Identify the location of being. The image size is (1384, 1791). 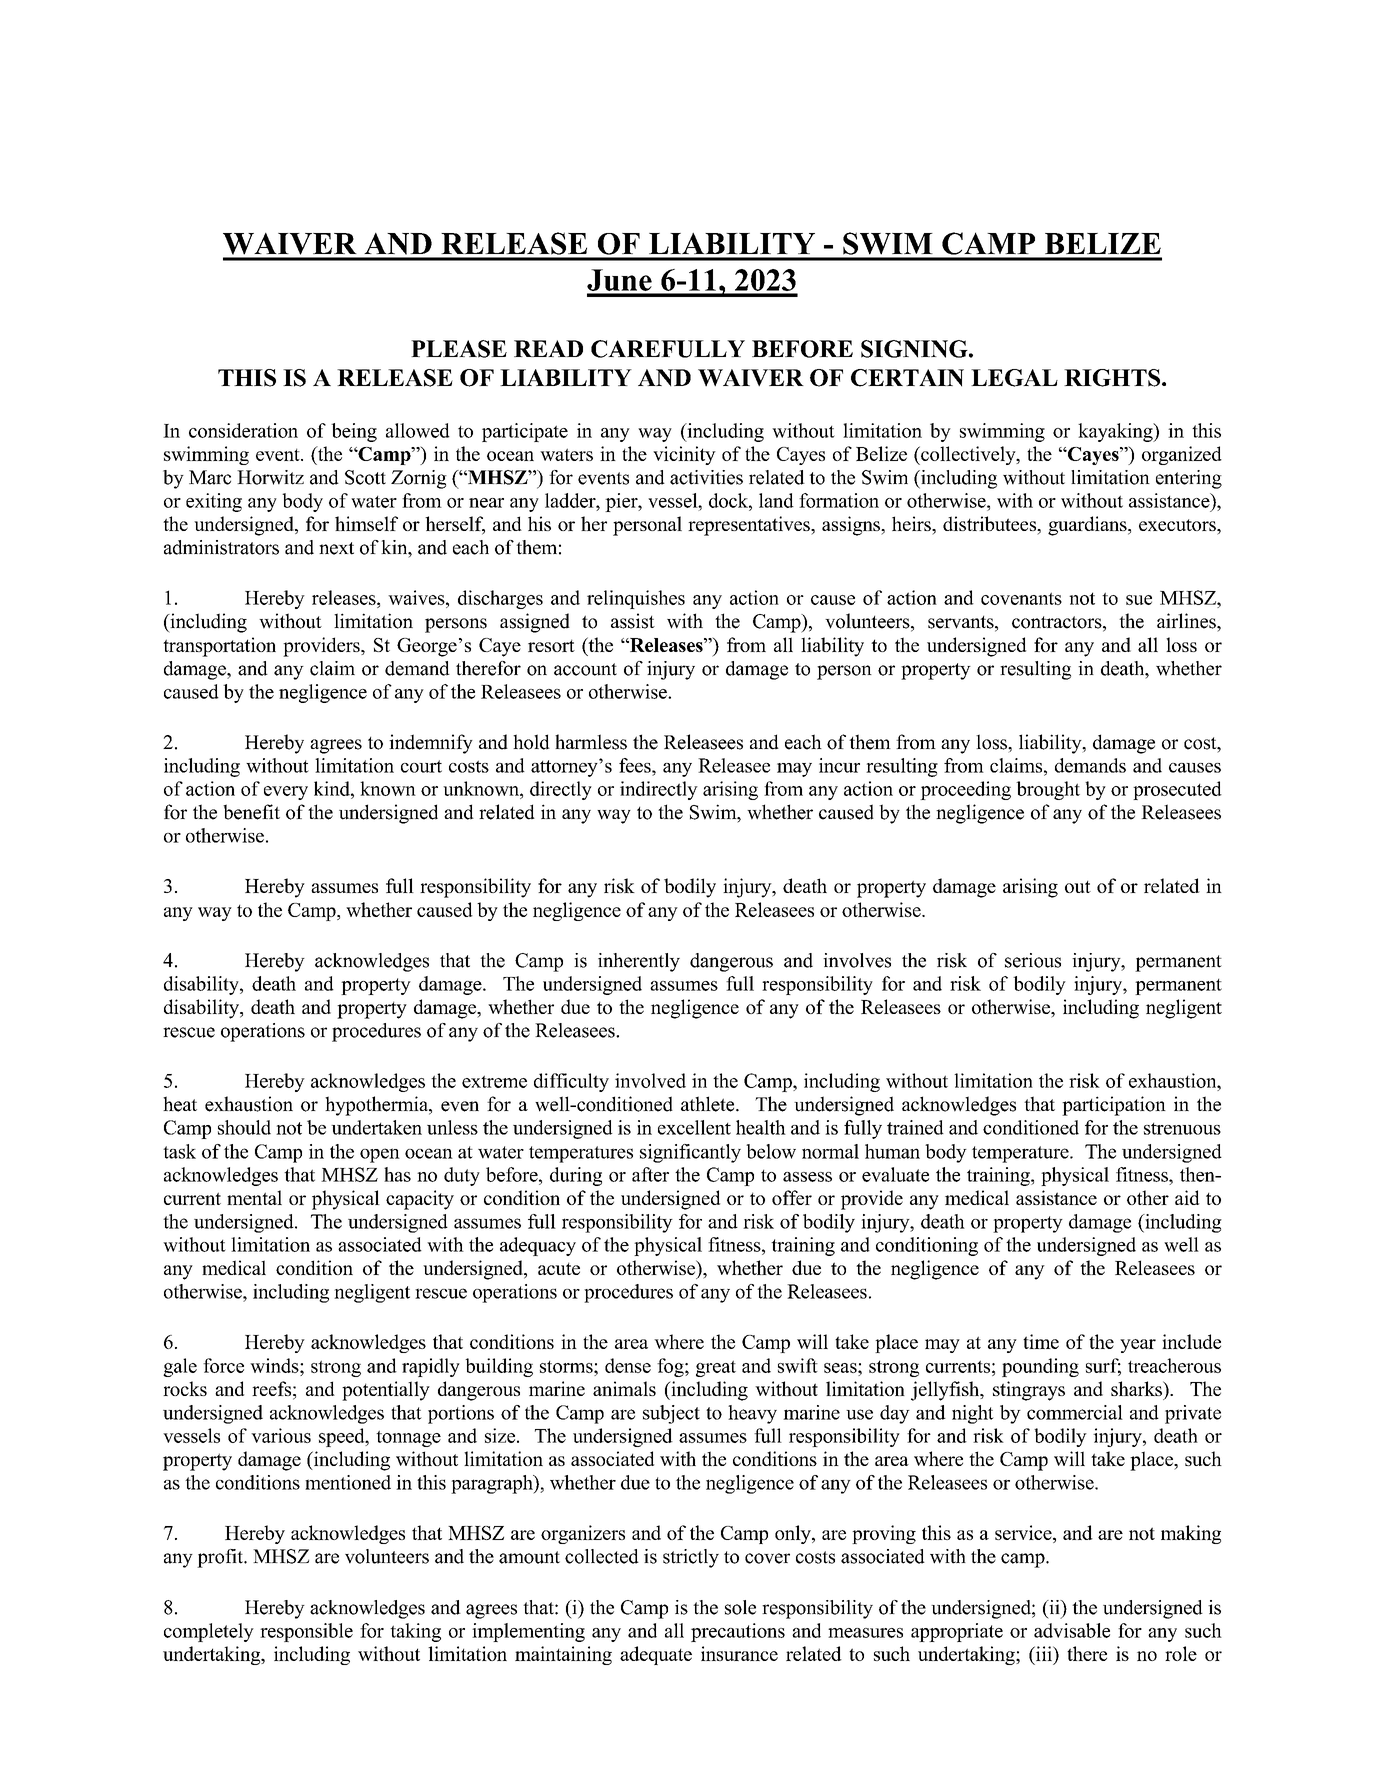
(354, 432).
